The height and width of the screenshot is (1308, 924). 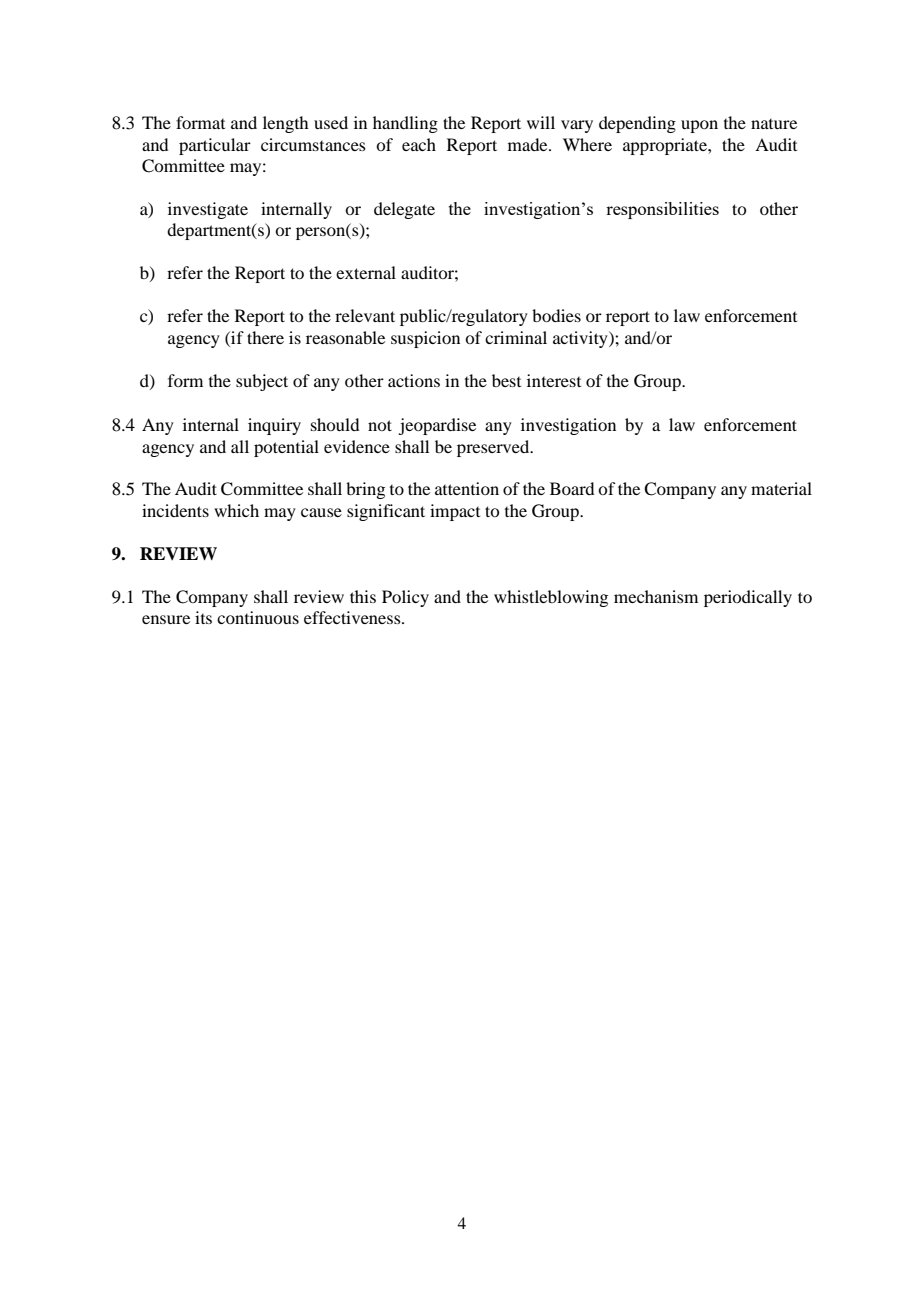 I want to click on there, so click(x=265, y=337).
